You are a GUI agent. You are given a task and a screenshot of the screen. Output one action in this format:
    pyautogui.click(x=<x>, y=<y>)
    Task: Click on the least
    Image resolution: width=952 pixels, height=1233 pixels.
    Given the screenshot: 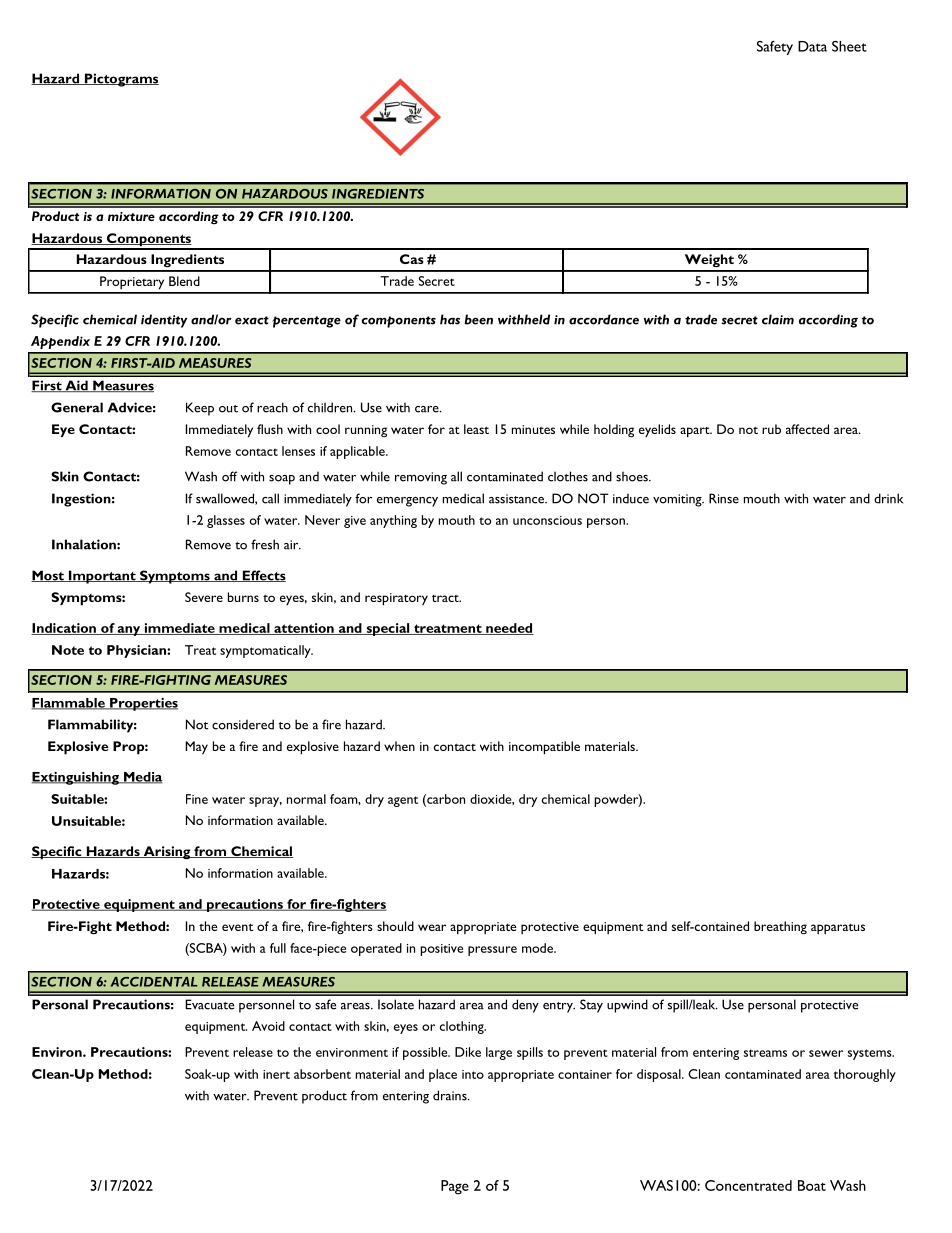 What is the action you would take?
    pyautogui.click(x=476, y=429)
